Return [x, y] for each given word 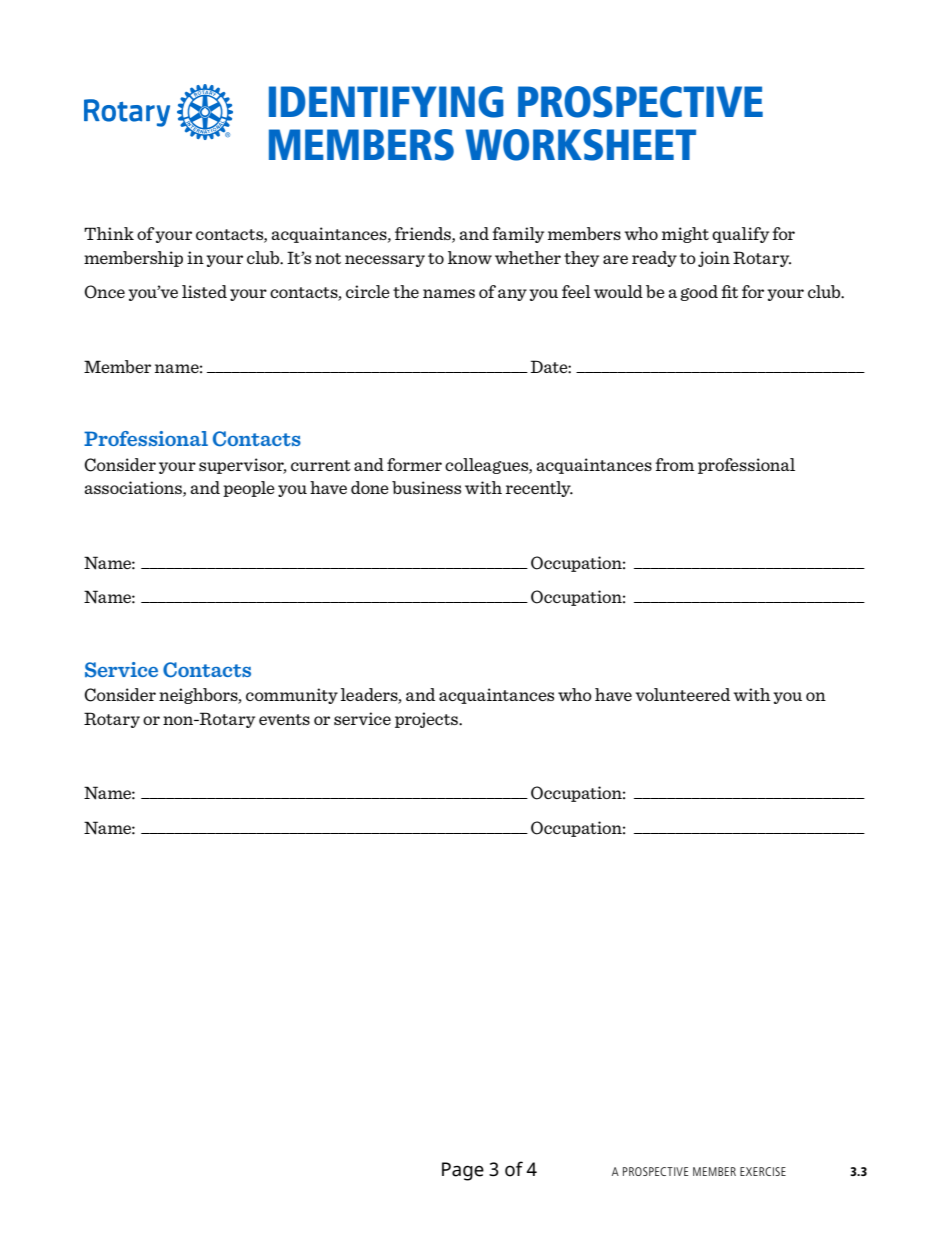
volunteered [682, 694]
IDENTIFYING [386, 102]
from [674, 464]
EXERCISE [763, 1171]
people [249, 489]
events [284, 719]
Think [109, 233]
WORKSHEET [581, 145]
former [414, 464]
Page [463, 1171]
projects [428, 720]
